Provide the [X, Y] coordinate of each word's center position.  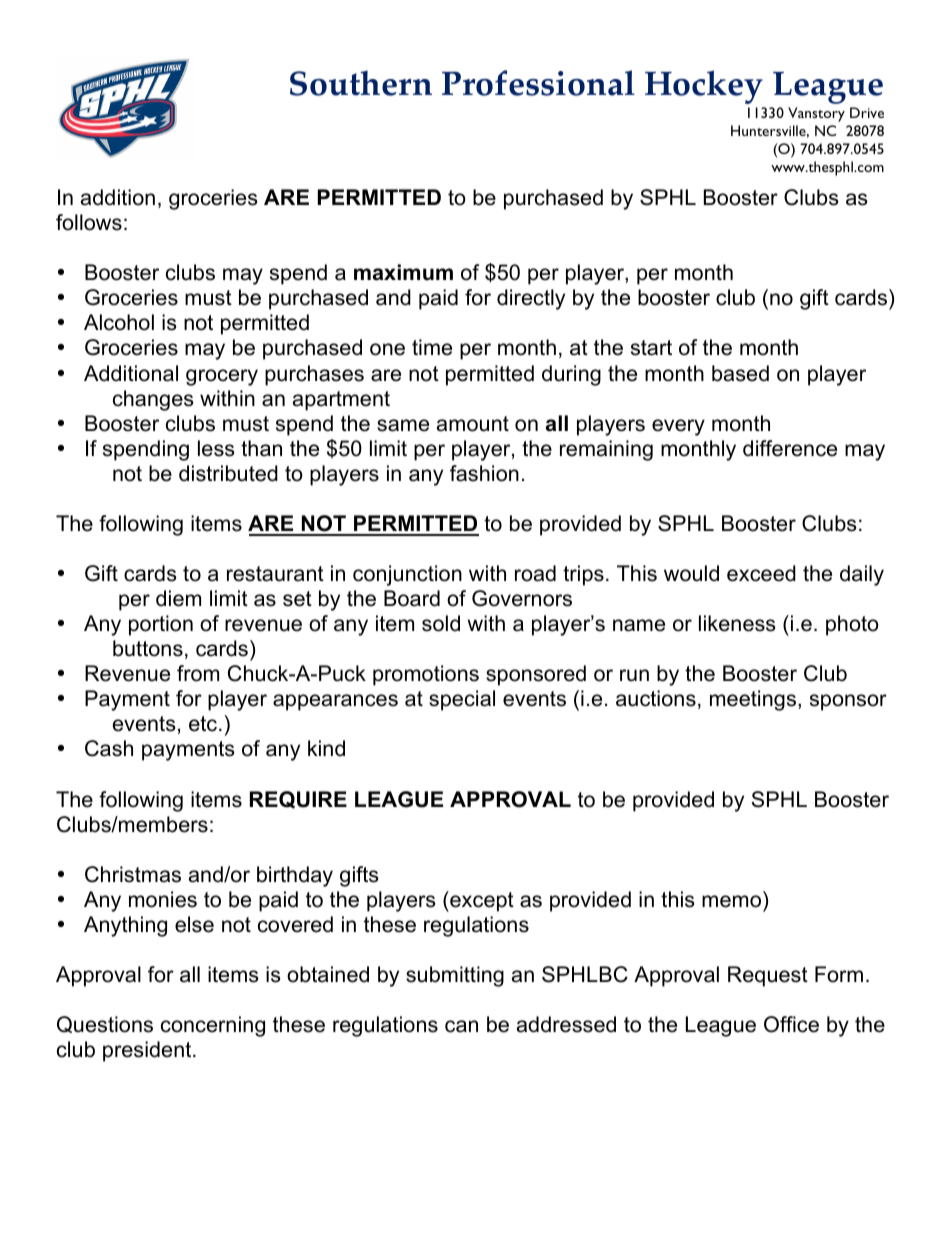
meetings [753, 700]
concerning [213, 1026]
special [462, 700]
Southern [361, 83]
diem [178, 598]
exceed [761, 573]
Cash [109, 748]
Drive [867, 112]
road [535, 573]
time [432, 347]
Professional [538, 83]
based [740, 373]
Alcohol [119, 322]
